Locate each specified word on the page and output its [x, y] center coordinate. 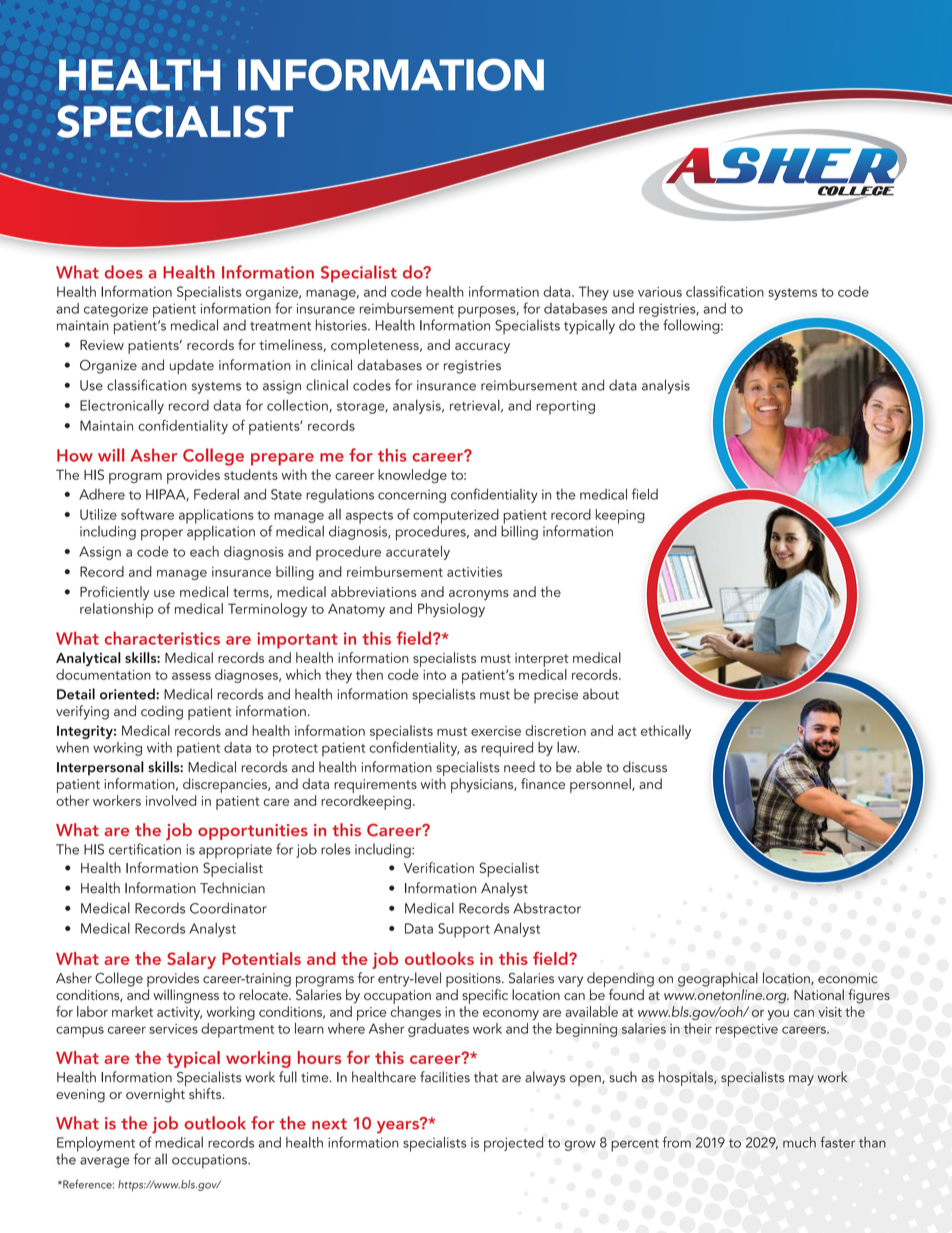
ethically [666, 732]
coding [162, 712]
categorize [116, 310]
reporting [565, 407]
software [147, 514]
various [660, 292]
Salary [191, 960]
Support [464, 930]
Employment [97, 1145]
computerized [456, 516]
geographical [718, 981]
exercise [496, 731]
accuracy [482, 348]
